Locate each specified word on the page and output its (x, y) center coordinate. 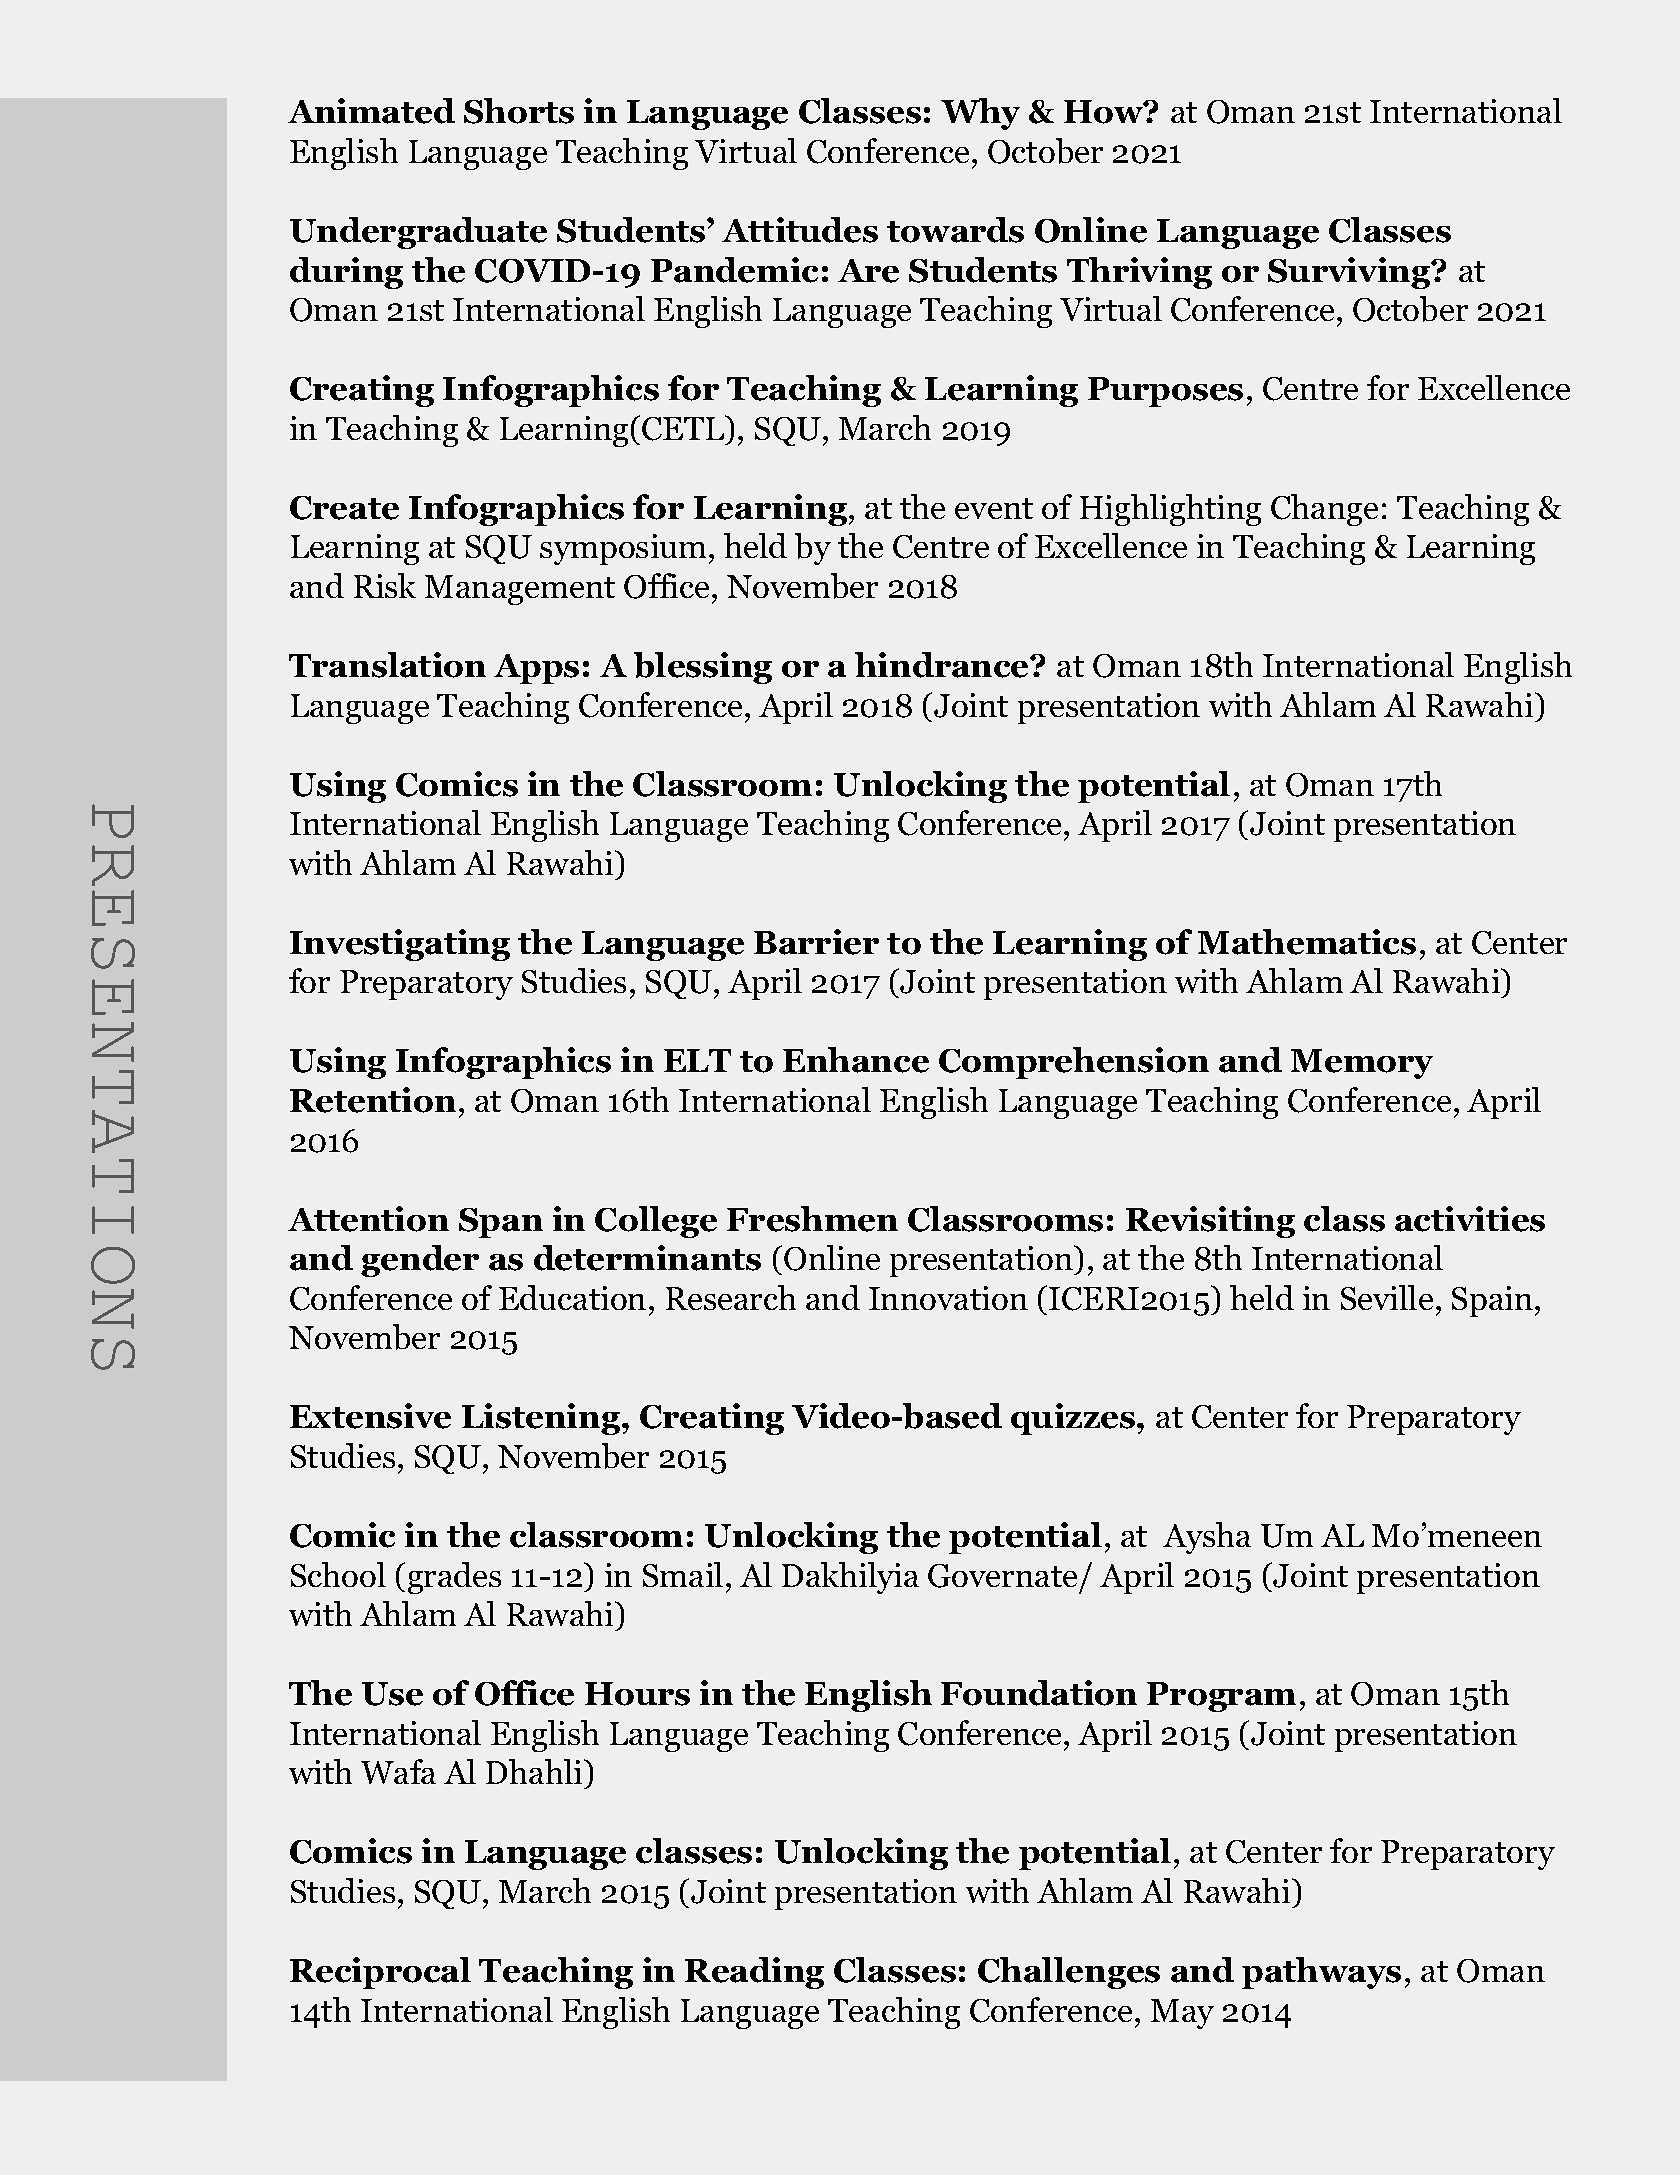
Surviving (1350, 273)
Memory (1362, 1064)
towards (955, 230)
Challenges (1069, 1973)
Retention (373, 1100)
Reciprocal (380, 1973)
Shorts (519, 111)
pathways (1321, 1973)
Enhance (856, 1060)
